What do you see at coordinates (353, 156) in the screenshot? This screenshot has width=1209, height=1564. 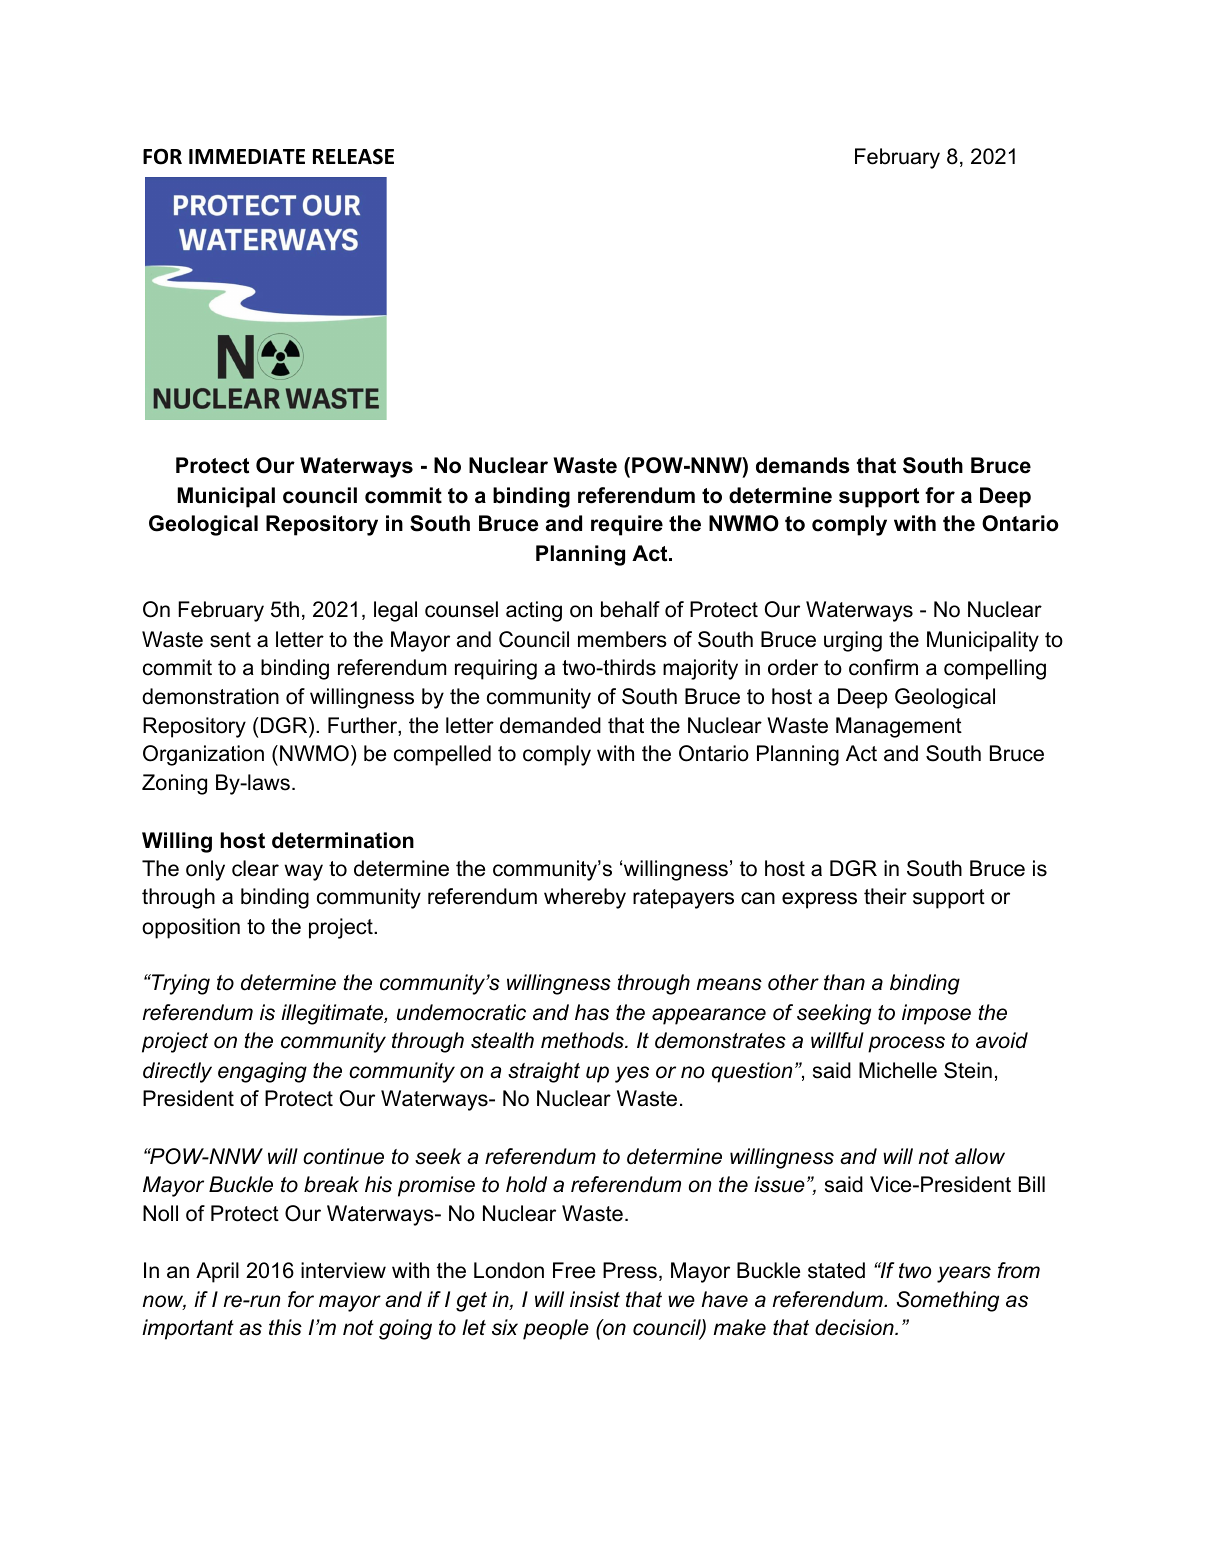 I see `RELEASE` at bounding box center [353, 156].
